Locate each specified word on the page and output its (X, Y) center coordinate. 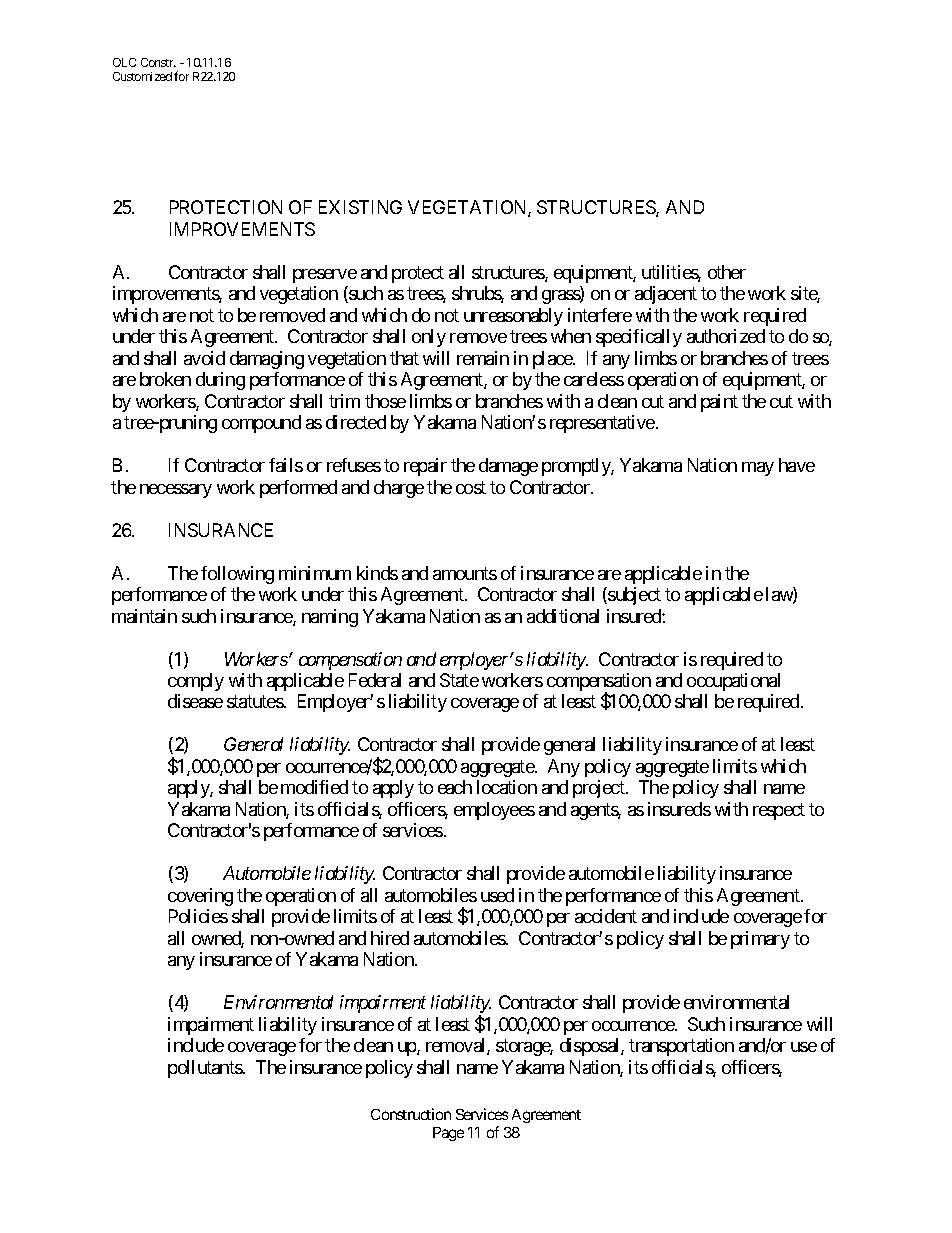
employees (494, 811)
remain (483, 358)
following (237, 575)
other (727, 272)
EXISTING (360, 207)
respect (779, 811)
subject (633, 596)
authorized (726, 336)
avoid (204, 358)
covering (200, 897)
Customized (142, 76)
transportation (681, 1047)
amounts (465, 573)
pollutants (205, 1069)
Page (448, 1134)
